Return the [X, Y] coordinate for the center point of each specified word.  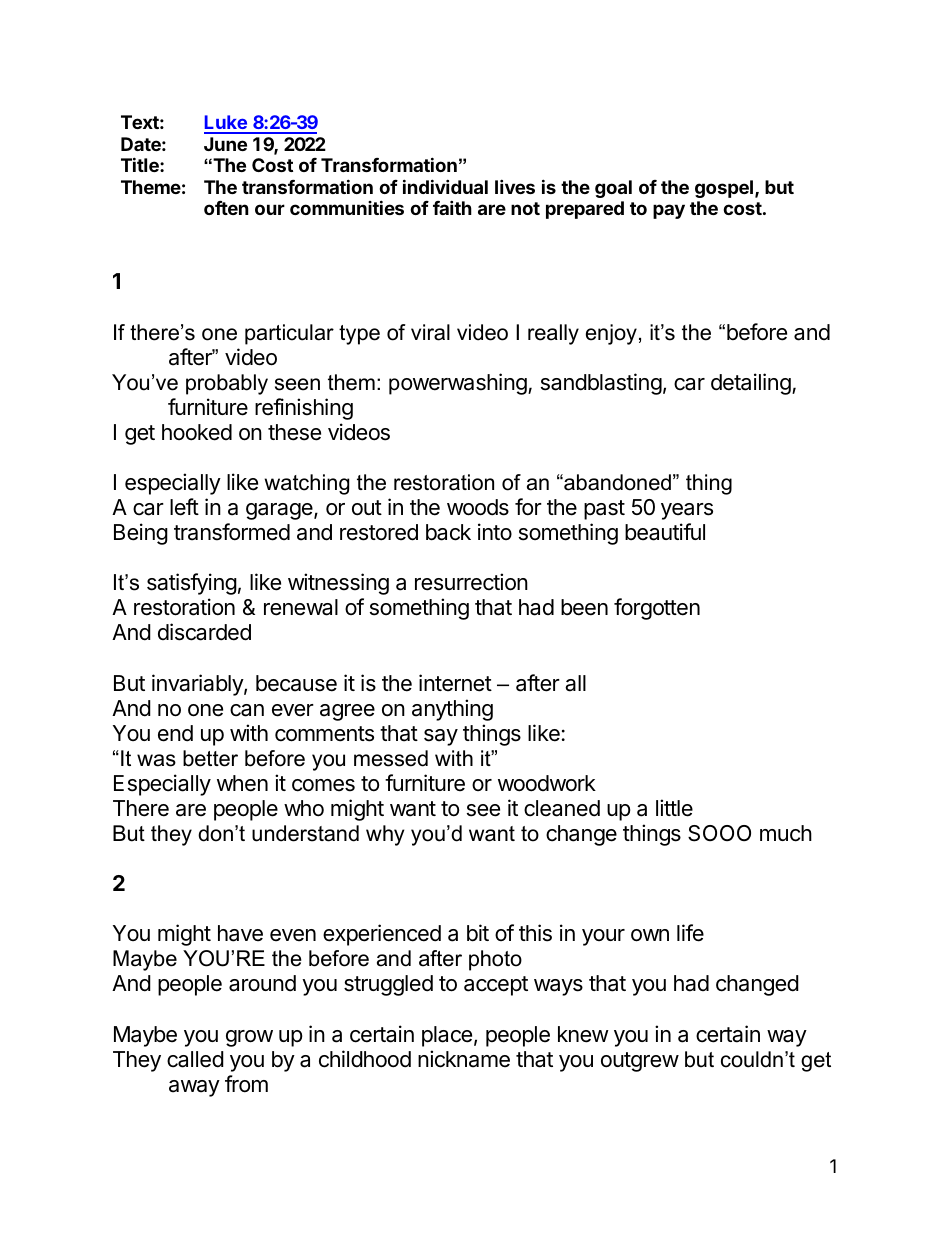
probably [227, 384]
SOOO [719, 833]
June [225, 144]
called [195, 1059]
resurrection [471, 582]
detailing [751, 384]
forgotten [657, 609]
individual [445, 186]
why [385, 835]
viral [430, 332]
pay [669, 211]
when [242, 783]
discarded [204, 632]
